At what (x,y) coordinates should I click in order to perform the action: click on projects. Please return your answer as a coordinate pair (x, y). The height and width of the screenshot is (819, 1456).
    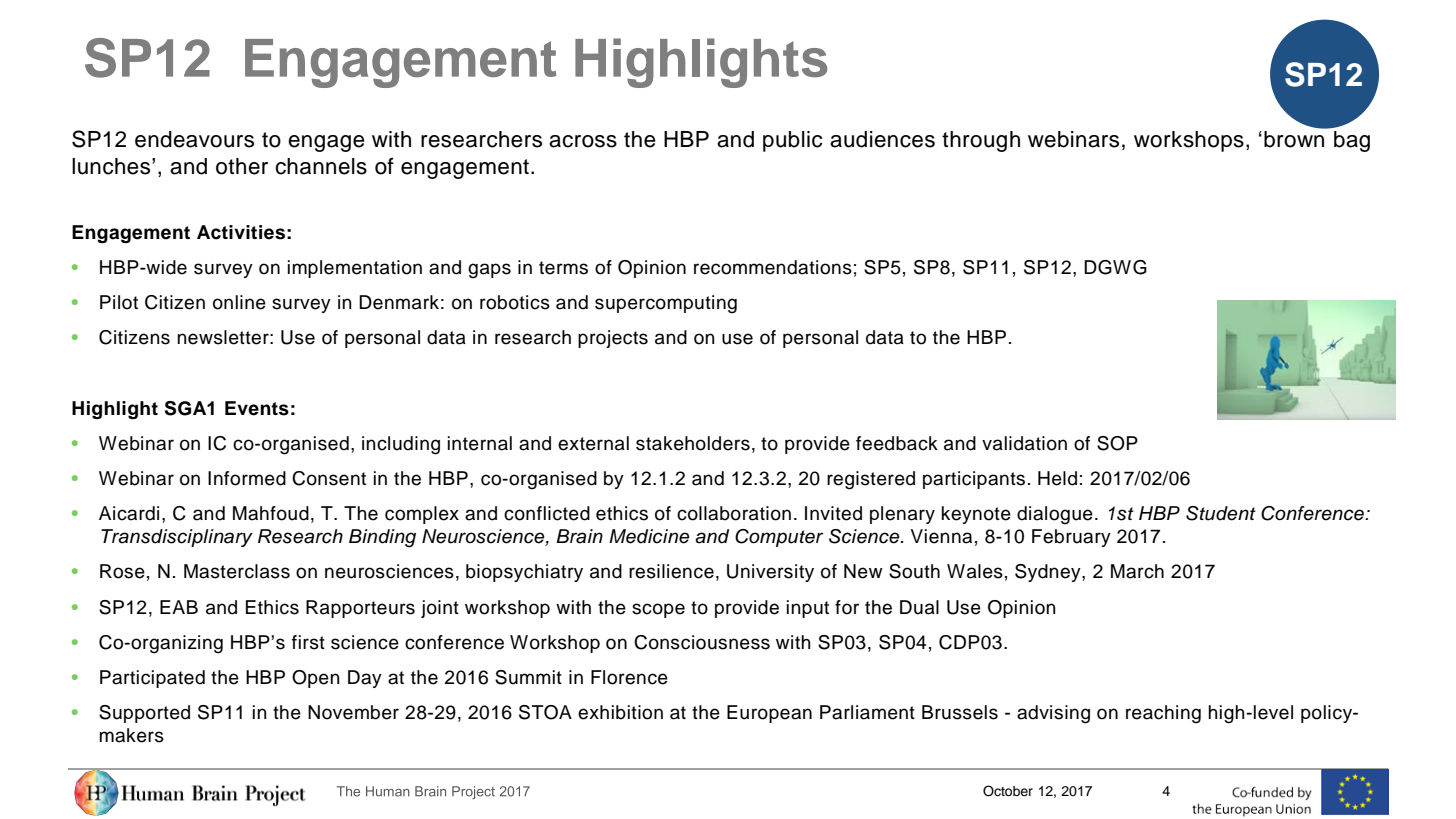
    Looking at the image, I should click on (613, 339).
